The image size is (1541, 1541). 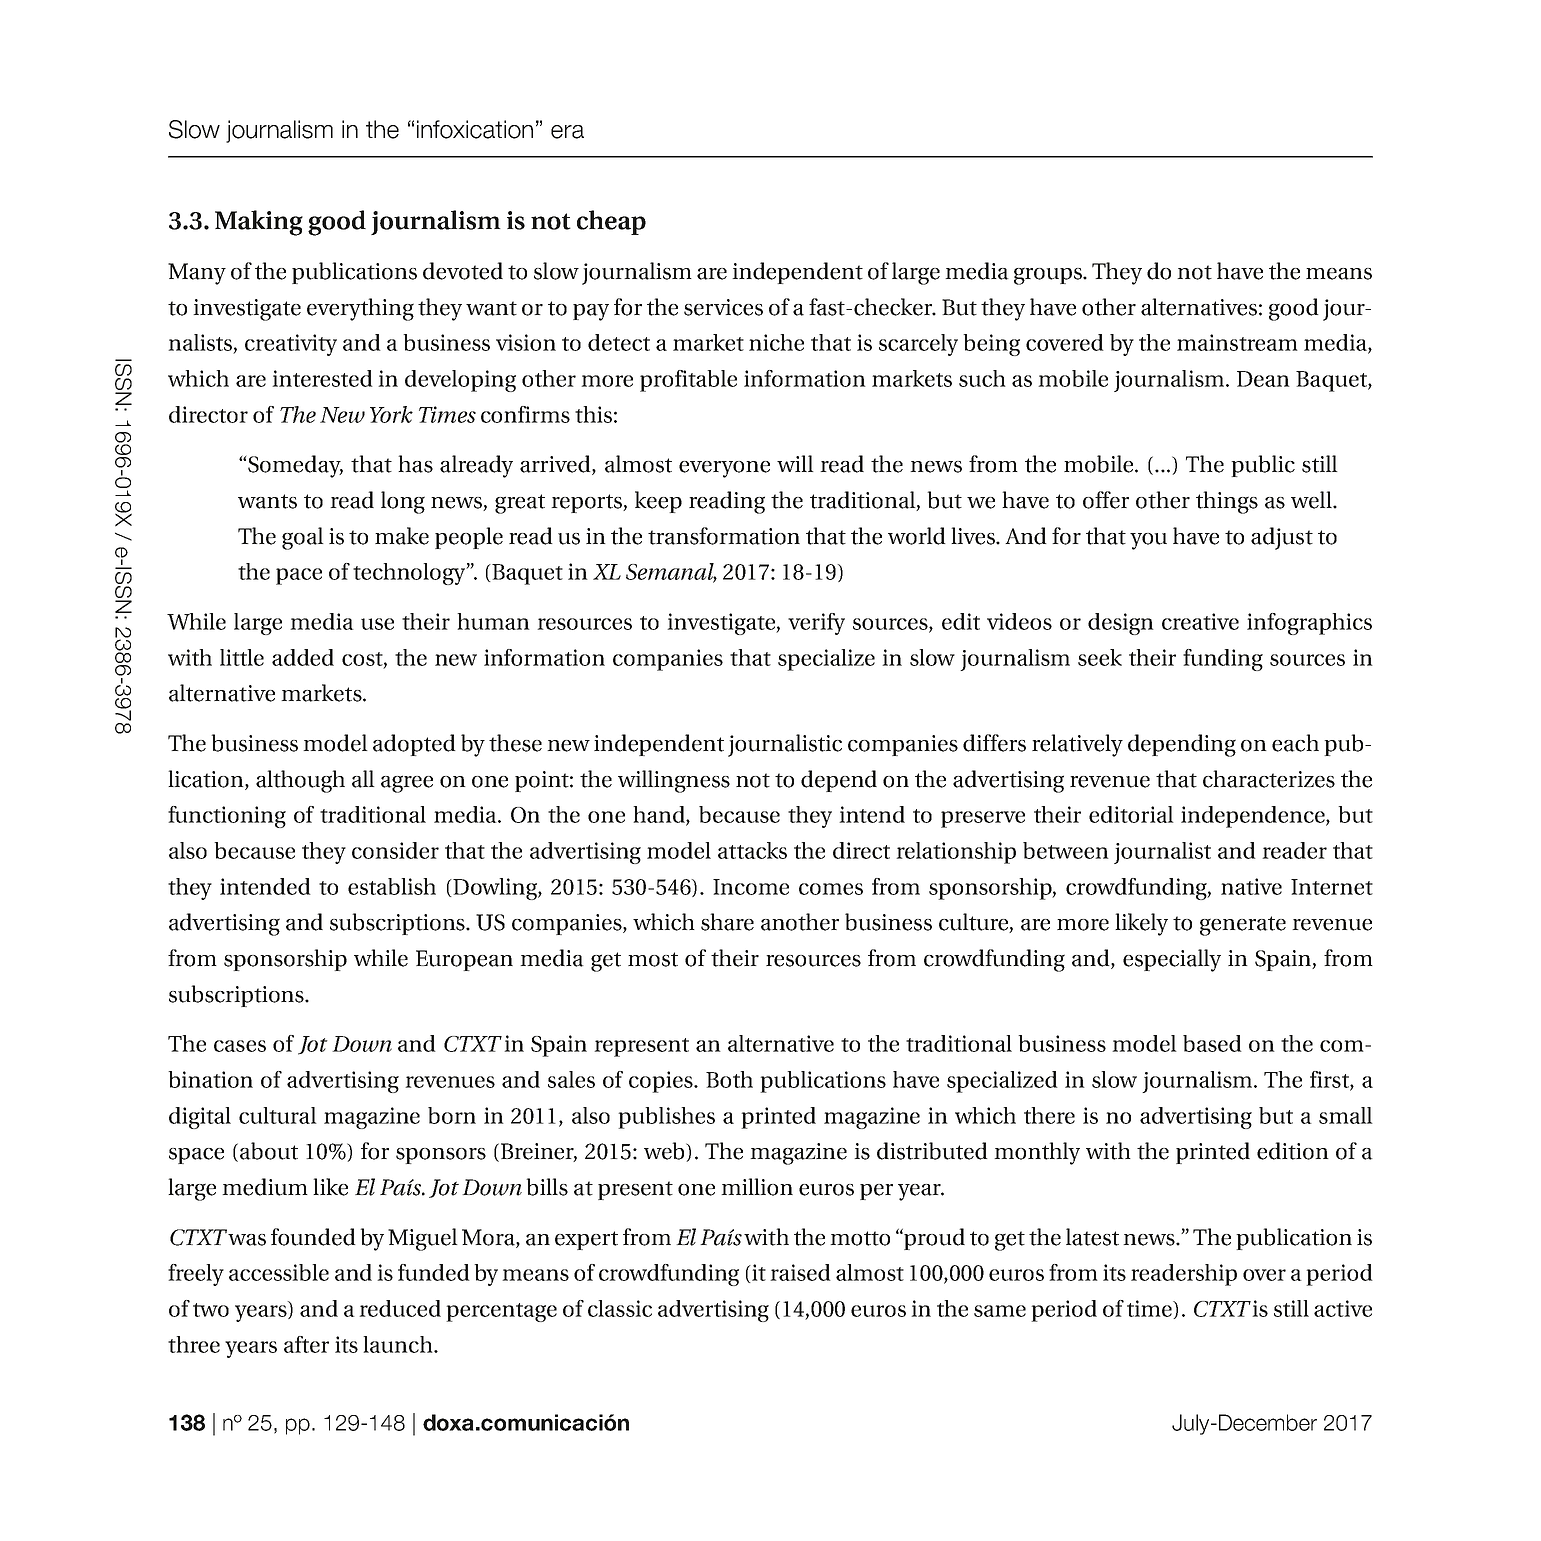 I want to click on Making, so click(x=259, y=223).
